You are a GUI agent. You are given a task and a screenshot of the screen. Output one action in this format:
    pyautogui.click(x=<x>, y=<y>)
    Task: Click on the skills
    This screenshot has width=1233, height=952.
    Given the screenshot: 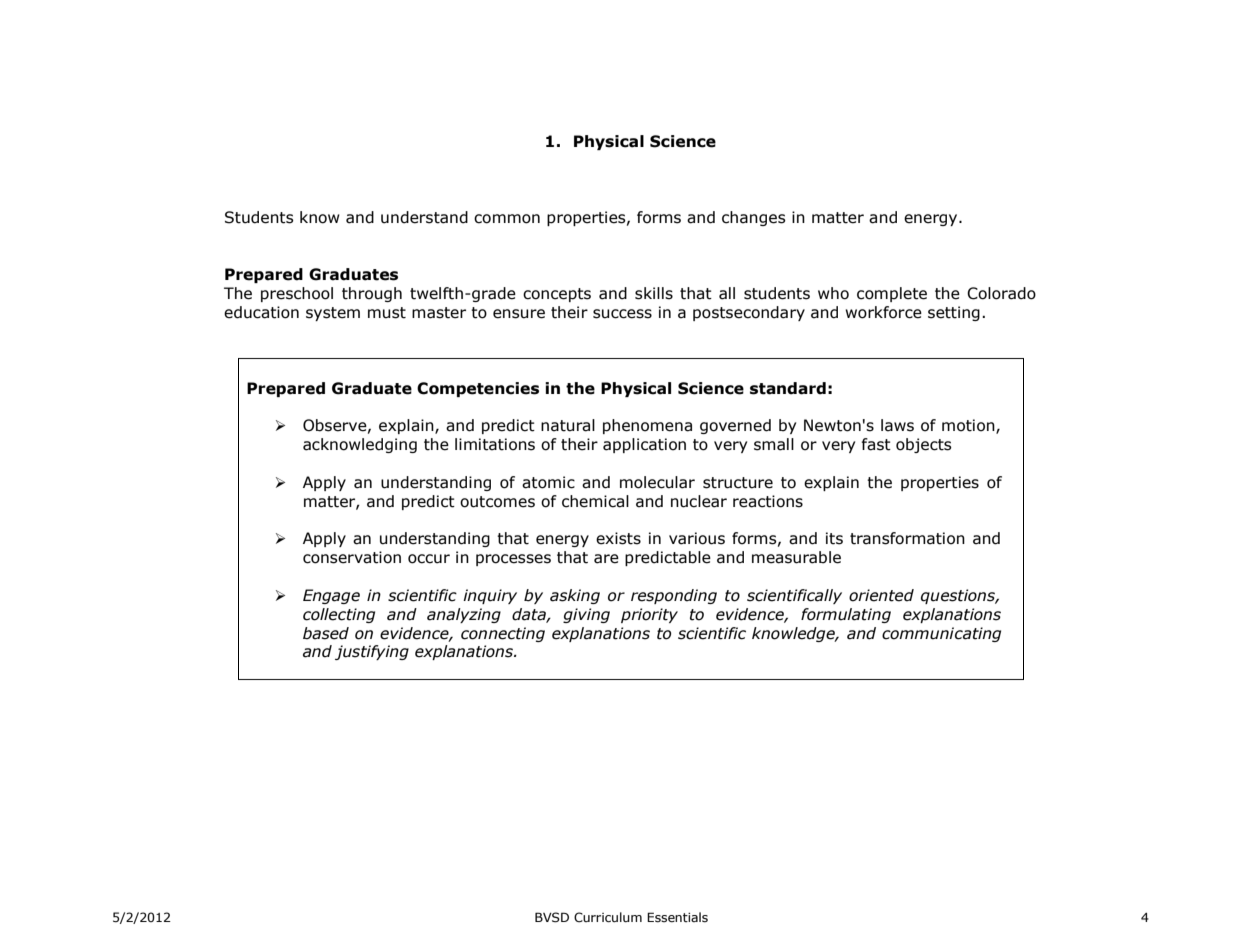 What is the action you would take?
    pyautogui.click(x=654, y=293)
